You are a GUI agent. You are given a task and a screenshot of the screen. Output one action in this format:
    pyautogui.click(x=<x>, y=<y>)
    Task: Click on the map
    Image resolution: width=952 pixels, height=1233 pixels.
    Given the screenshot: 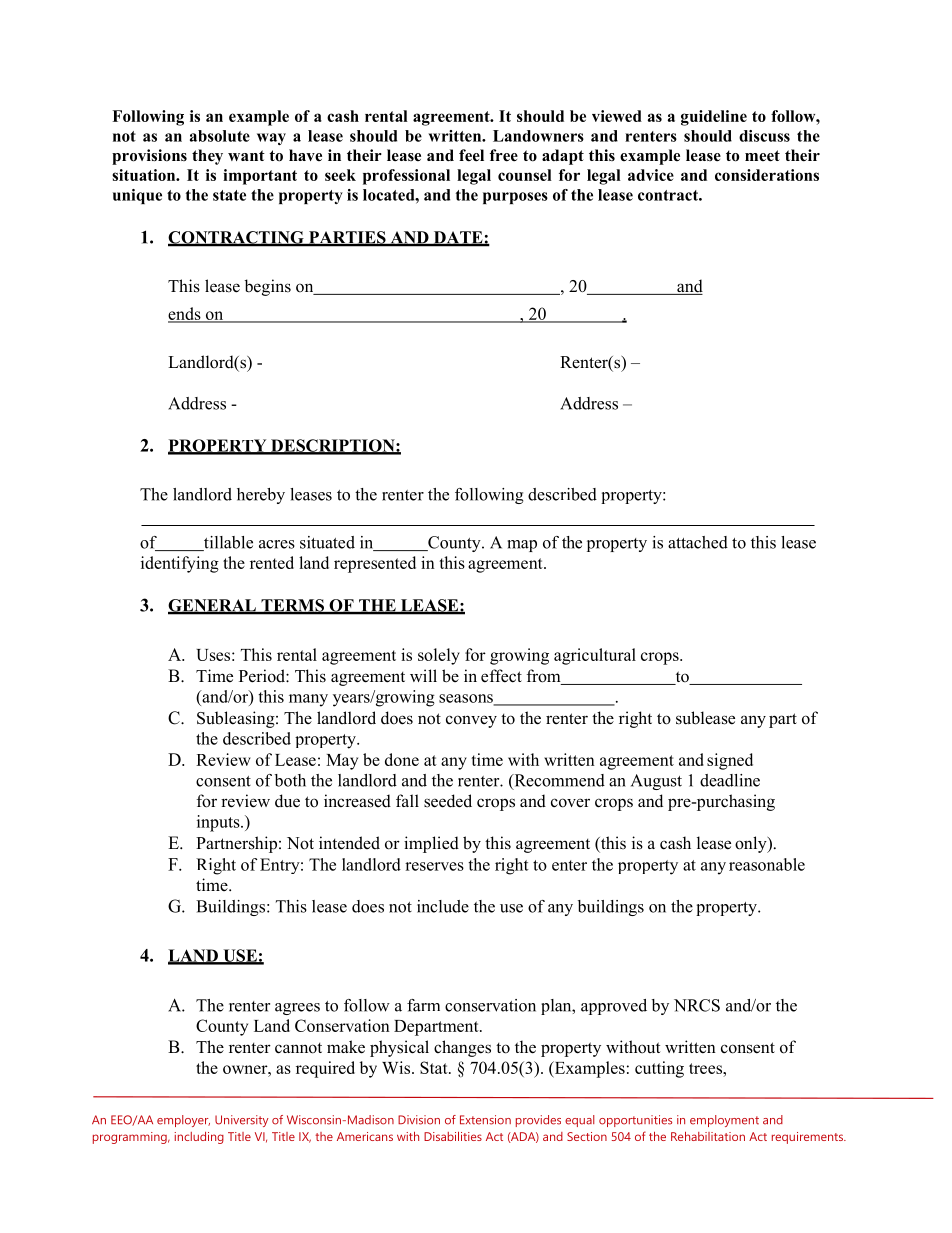 What is the action you would take?
    pyautogui.click(x=522, y=546)
